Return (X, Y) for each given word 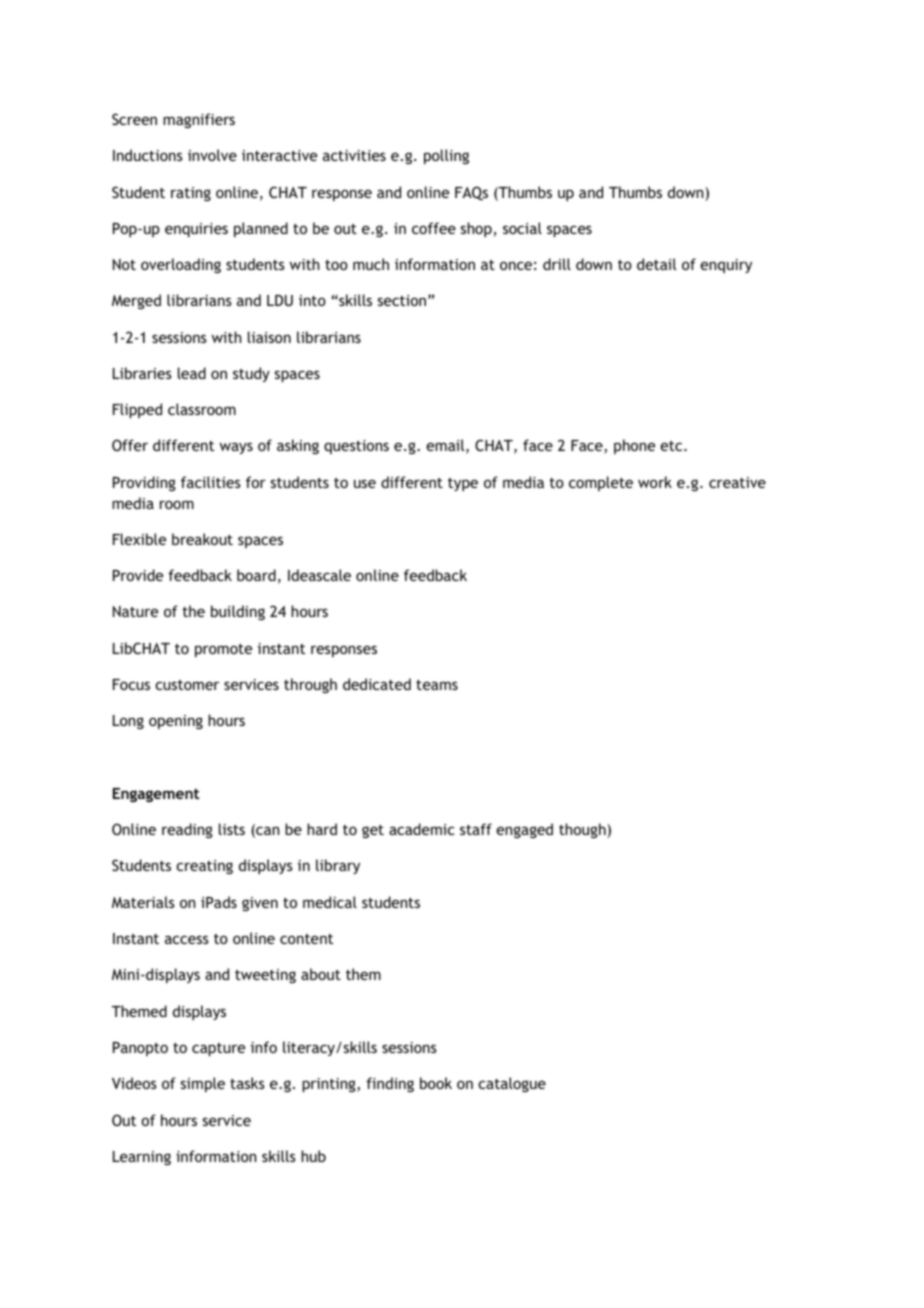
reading (187, 830)
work (655, 482)
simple (203, 1084)
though (583, 830)
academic (421, 829)
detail (656, 264)
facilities (211, 482)
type (463, 484)
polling (446, 156)
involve (212, 155)
